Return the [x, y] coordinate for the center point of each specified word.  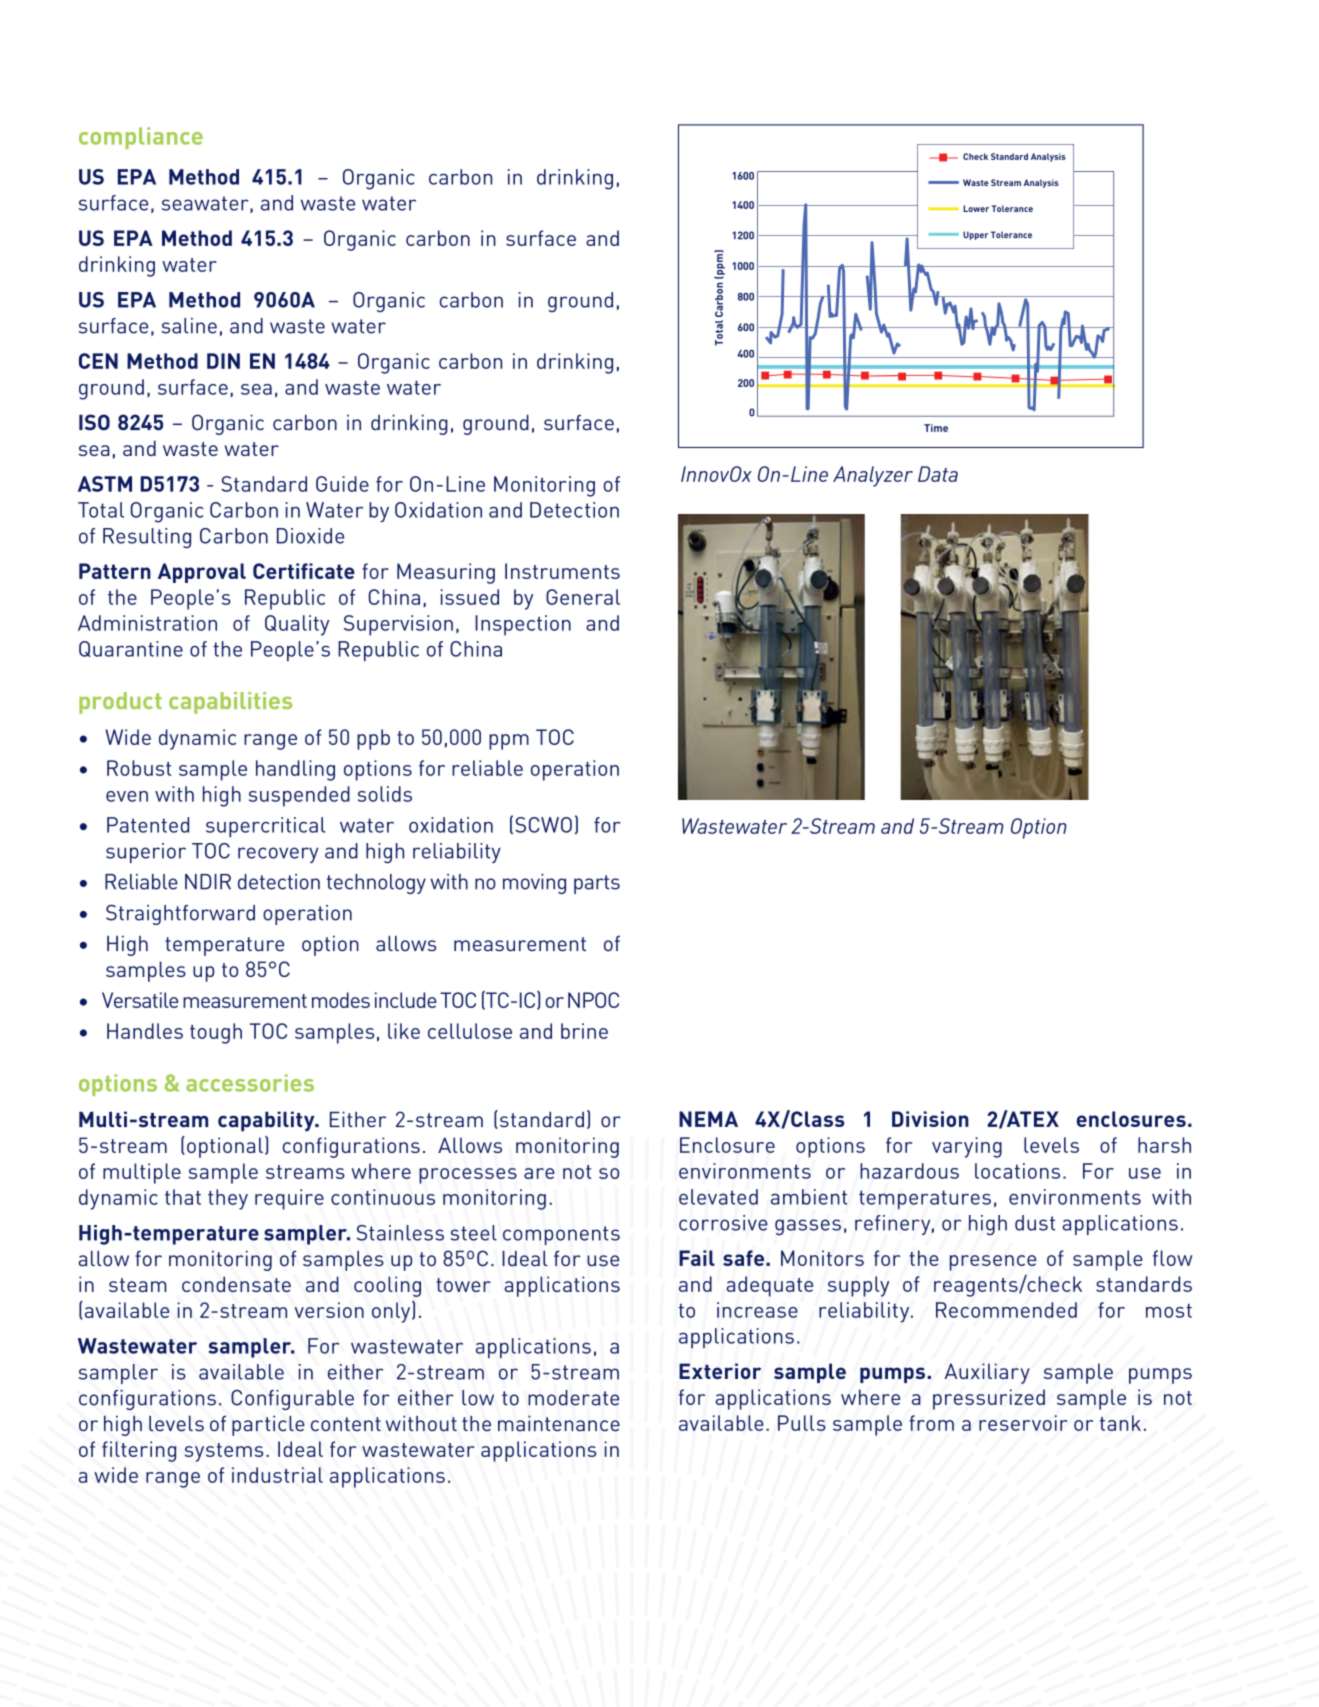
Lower [976, 208]
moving [534, 884]
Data [938, 474]
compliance [141, 138]
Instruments [562, 571]
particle [268, 1425]
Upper [975, 235]
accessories [250, 1083]
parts [597, 884]
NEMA [708, 1119]
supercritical [265, 827]
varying [967, 1147]
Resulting [147, 538]
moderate [573, 1398]
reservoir [1023, 1423]
